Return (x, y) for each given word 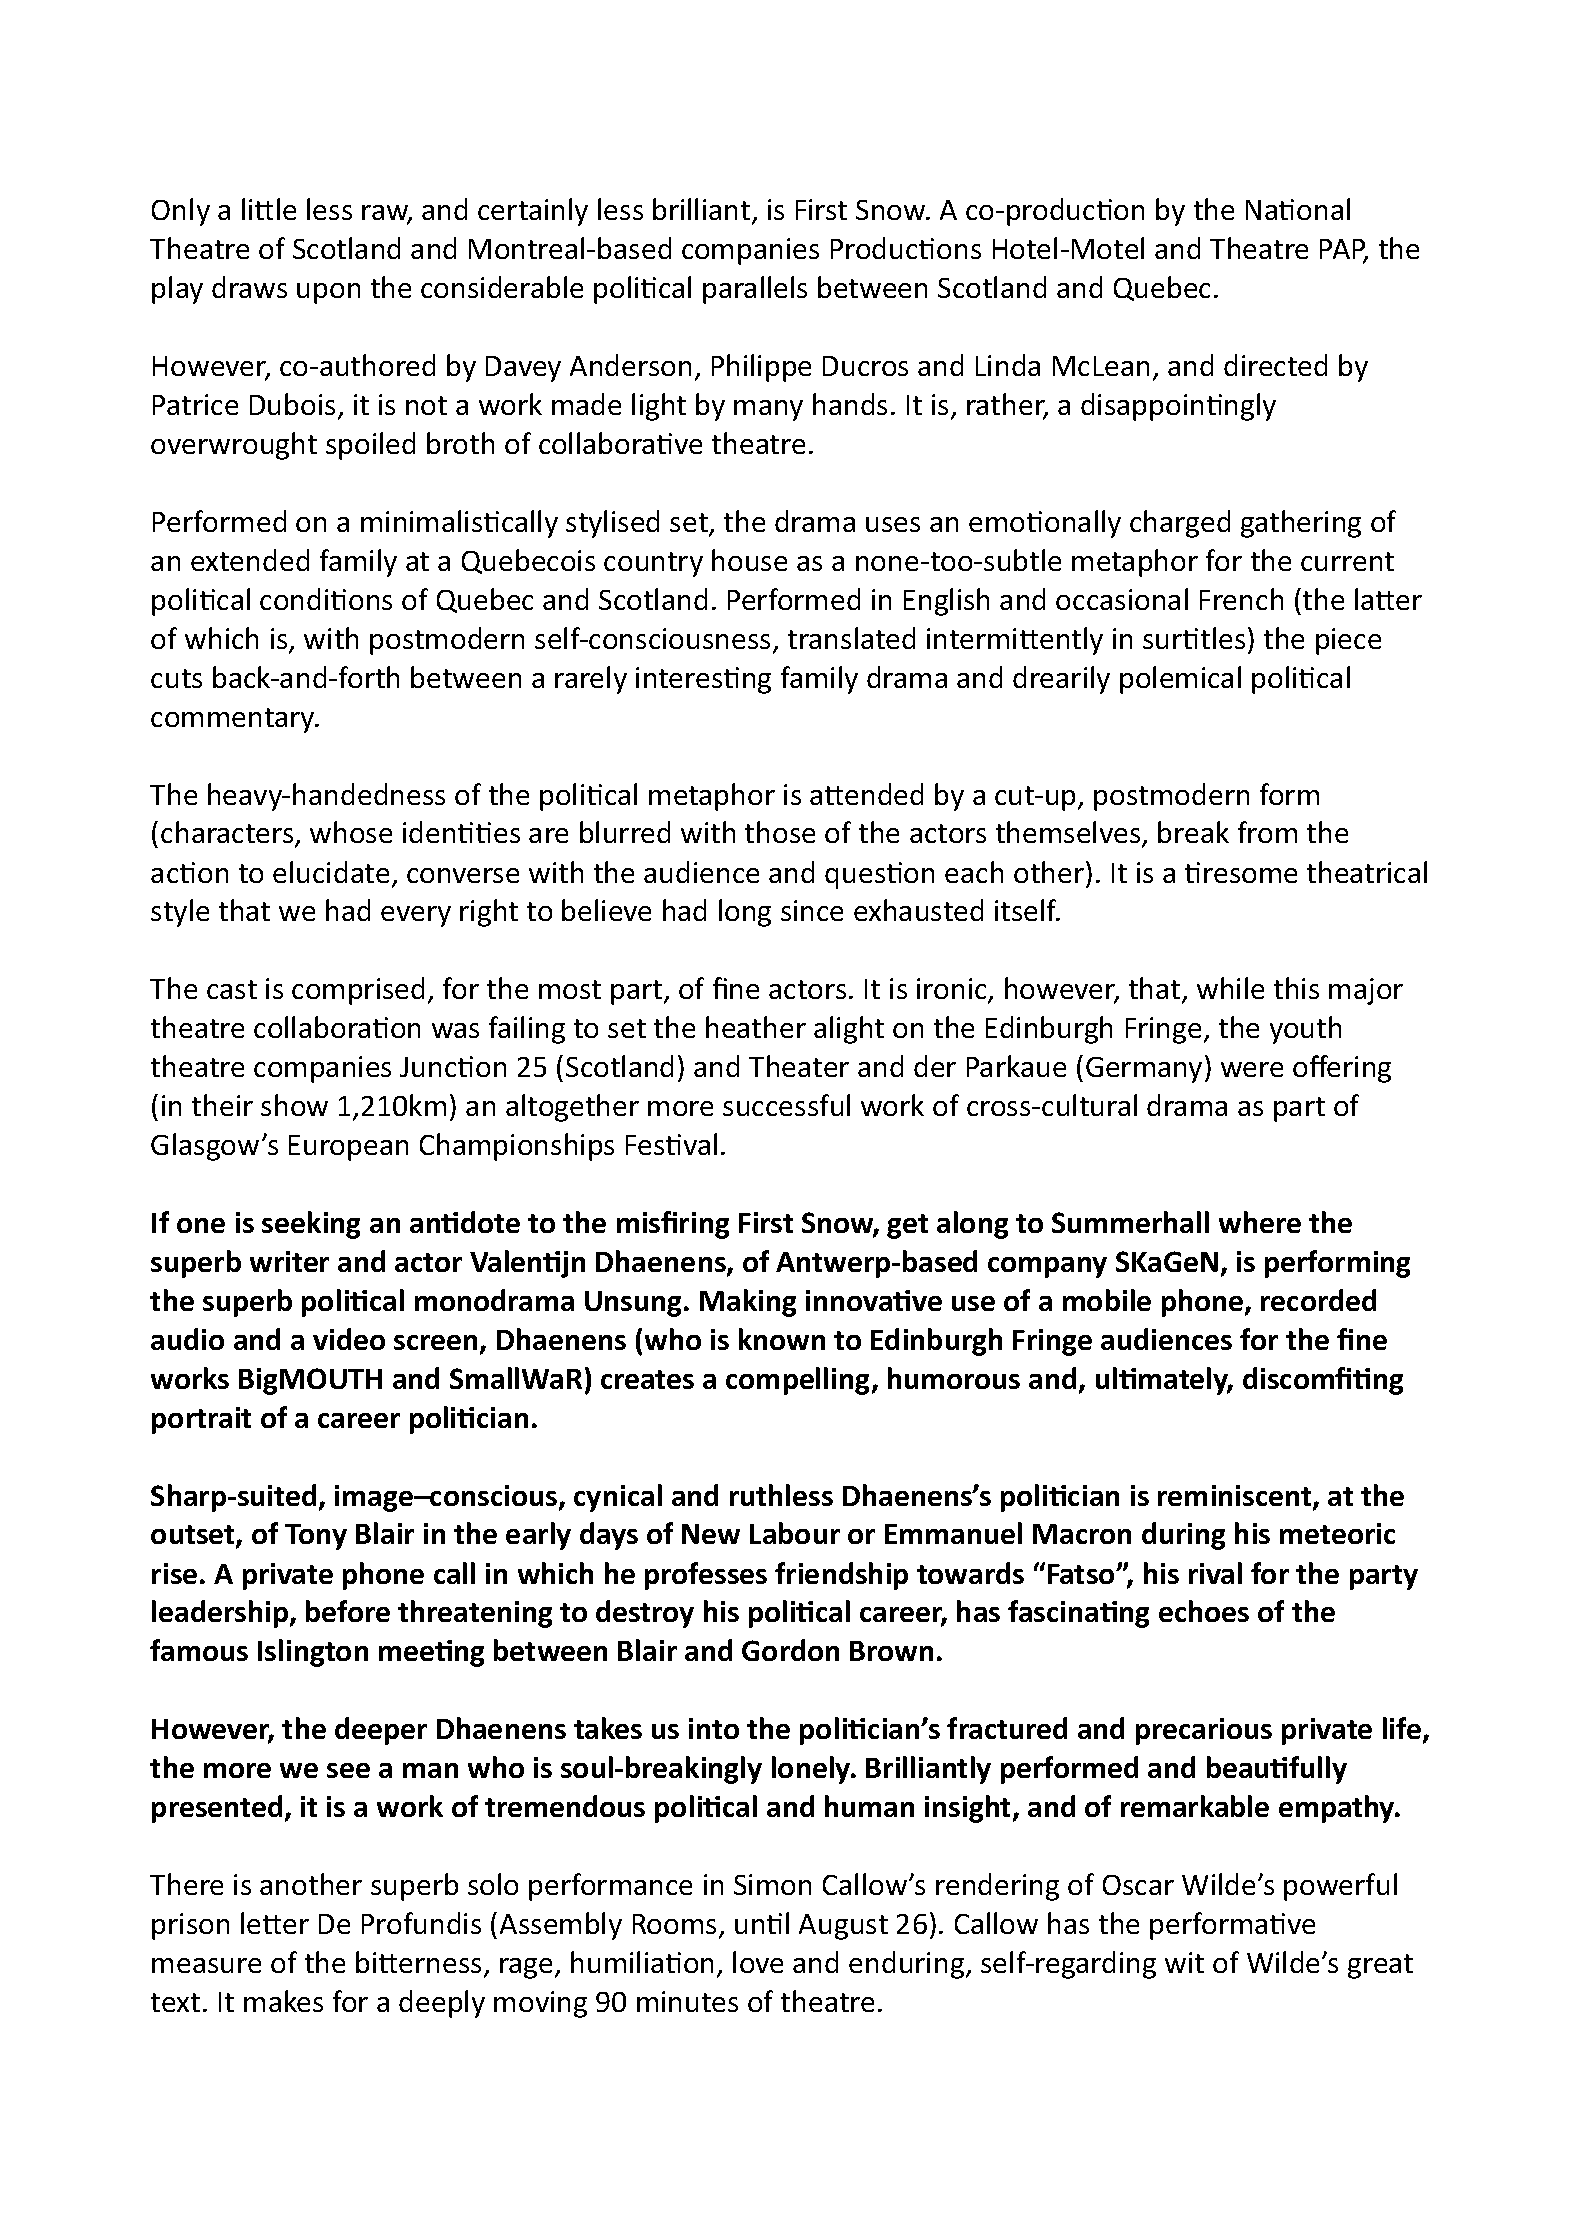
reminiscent (1236, 1497)
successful (786, 1105)
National (1298, 209)
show (294, 1105)
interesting (703, 680)
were (1252, 1069)
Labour (795, 1533)
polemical (1180, 680)
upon (328, 293)
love (758, 1962)
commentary (234, 720)
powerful (1340, 1887)
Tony (316, 1537)
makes (283, 2001)
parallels (755, 290)
